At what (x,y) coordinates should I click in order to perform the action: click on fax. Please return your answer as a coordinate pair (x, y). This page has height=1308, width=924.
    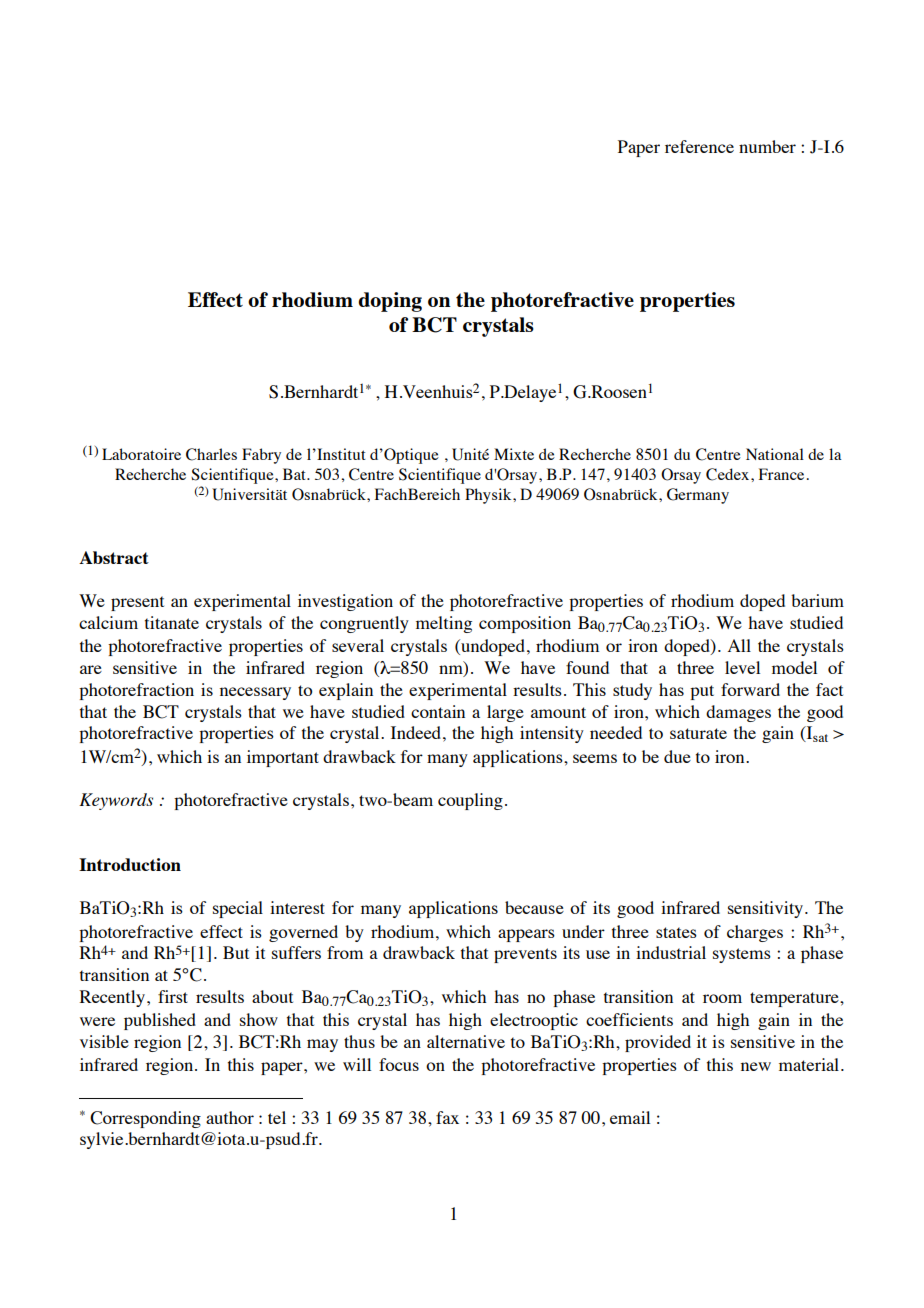
    Looking at the image, I should click on (447, 1117).
